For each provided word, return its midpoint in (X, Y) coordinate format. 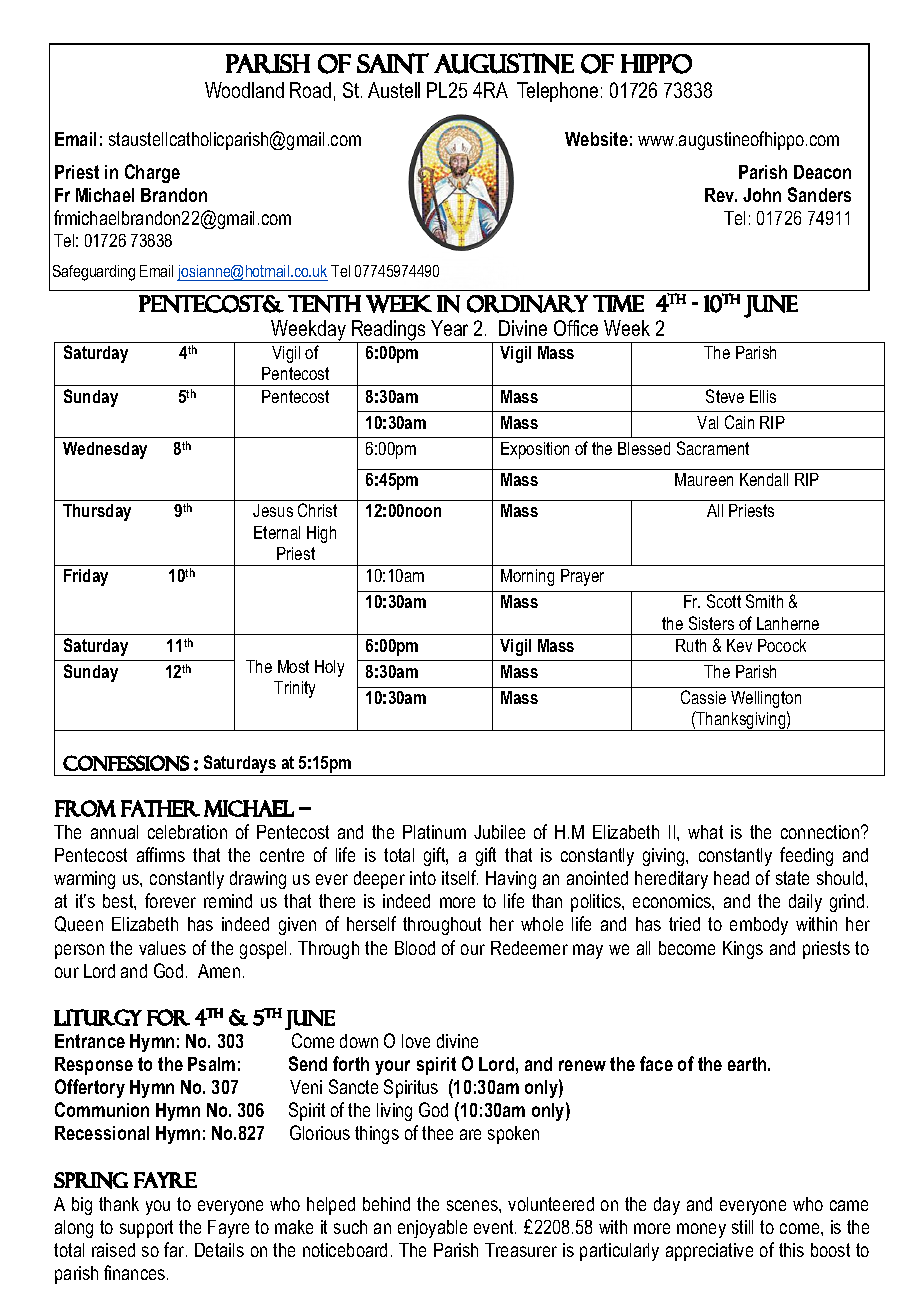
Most (293, 666)
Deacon (822, 172)
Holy (329, 668)
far (175, 1249)
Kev (739, 645)
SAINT (393, 63)
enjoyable (432, 1229)
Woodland (244, 90)
